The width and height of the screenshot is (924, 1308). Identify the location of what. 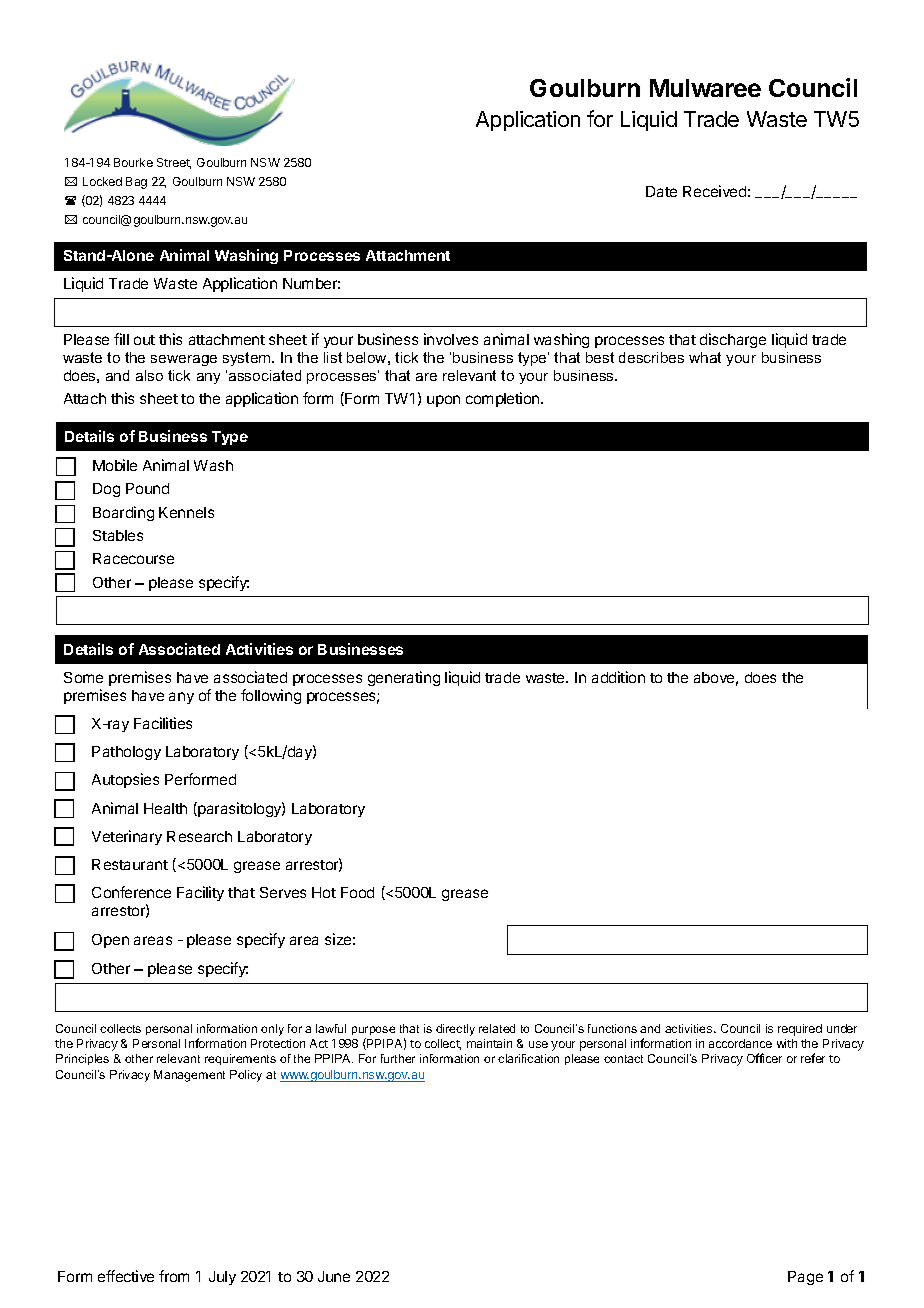
(705, 357).
